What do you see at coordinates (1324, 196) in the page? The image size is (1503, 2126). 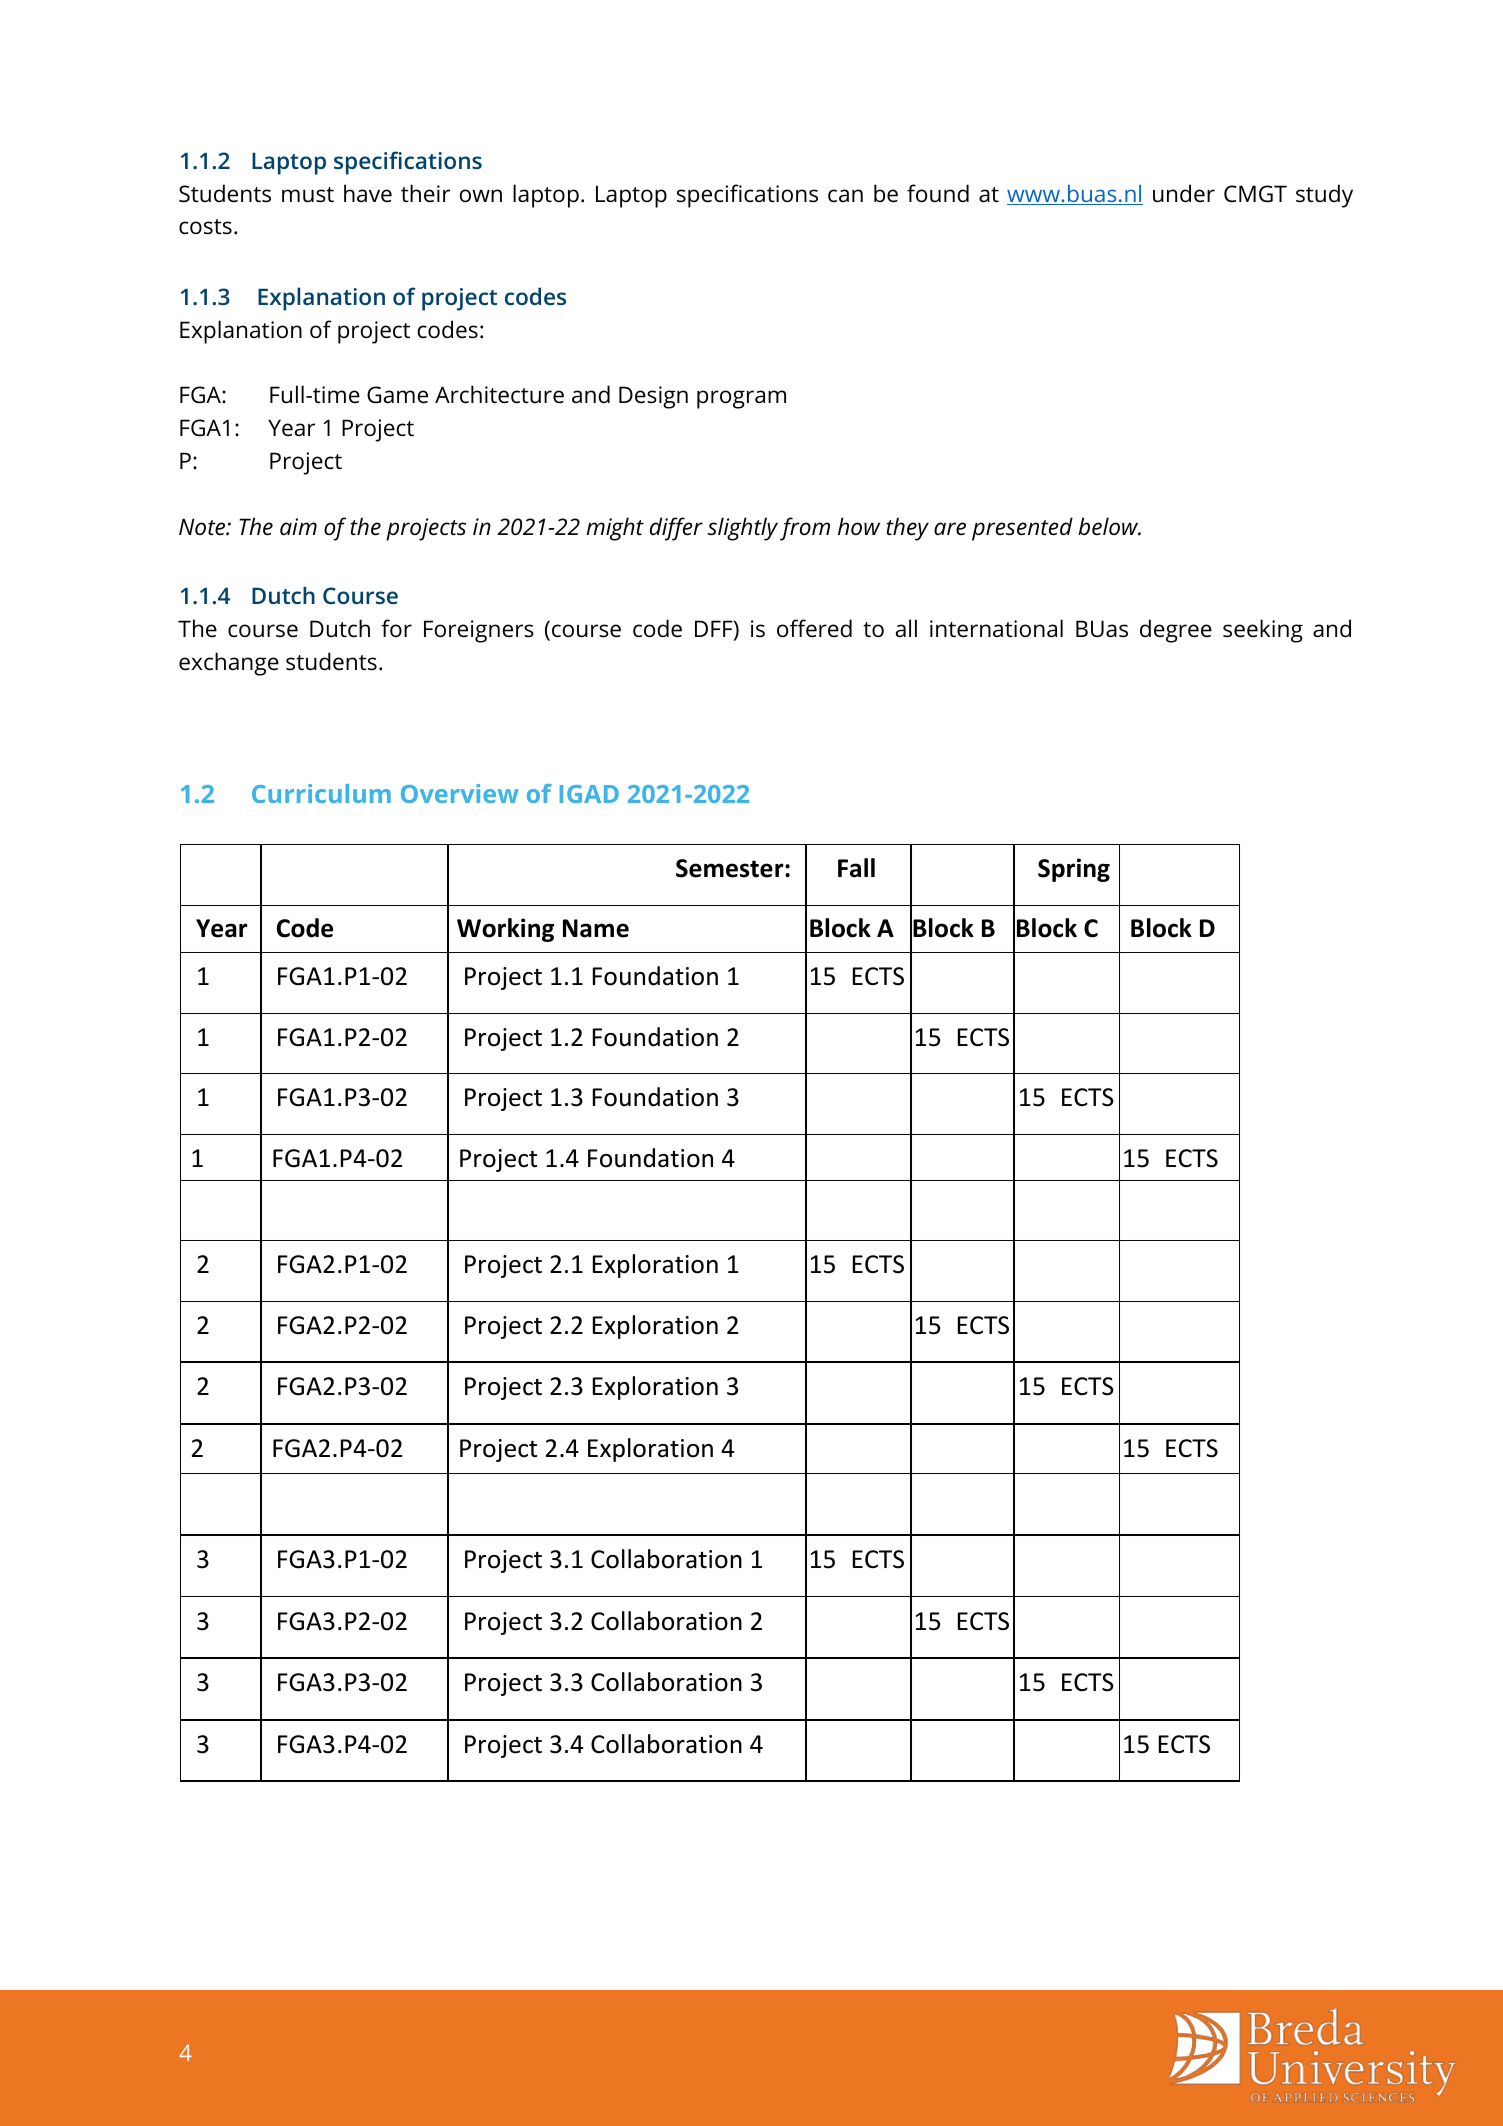 I see `study` at bounding box center [1324, 196].
